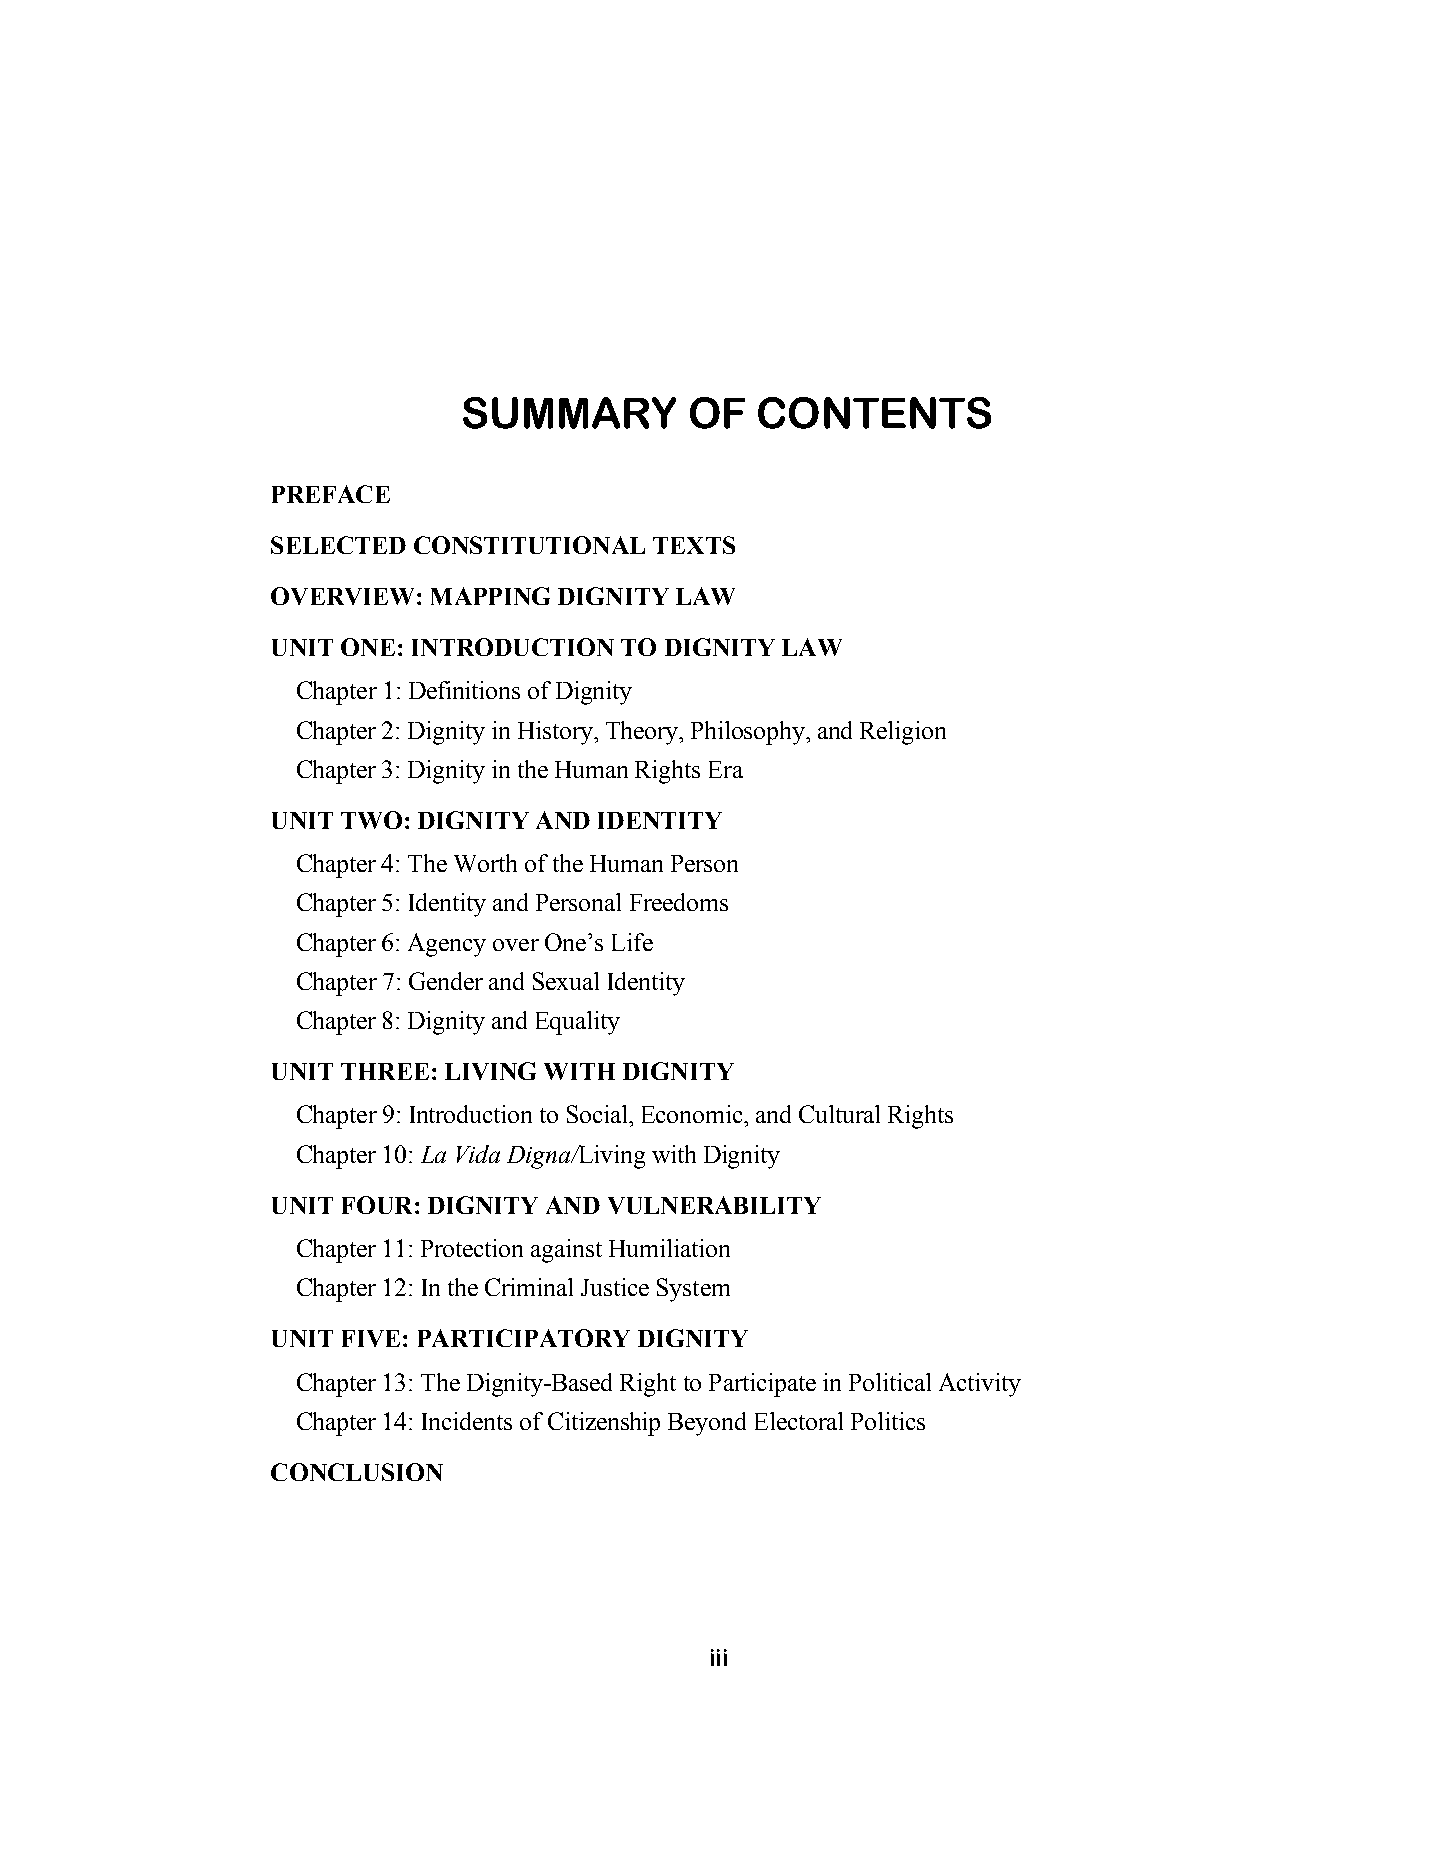 This screenshot has height=1860, width=1437. What do you see at coordinates (679, 902) in the screenshot?
I see `Freedoms` at bounding box center [679, 902].
